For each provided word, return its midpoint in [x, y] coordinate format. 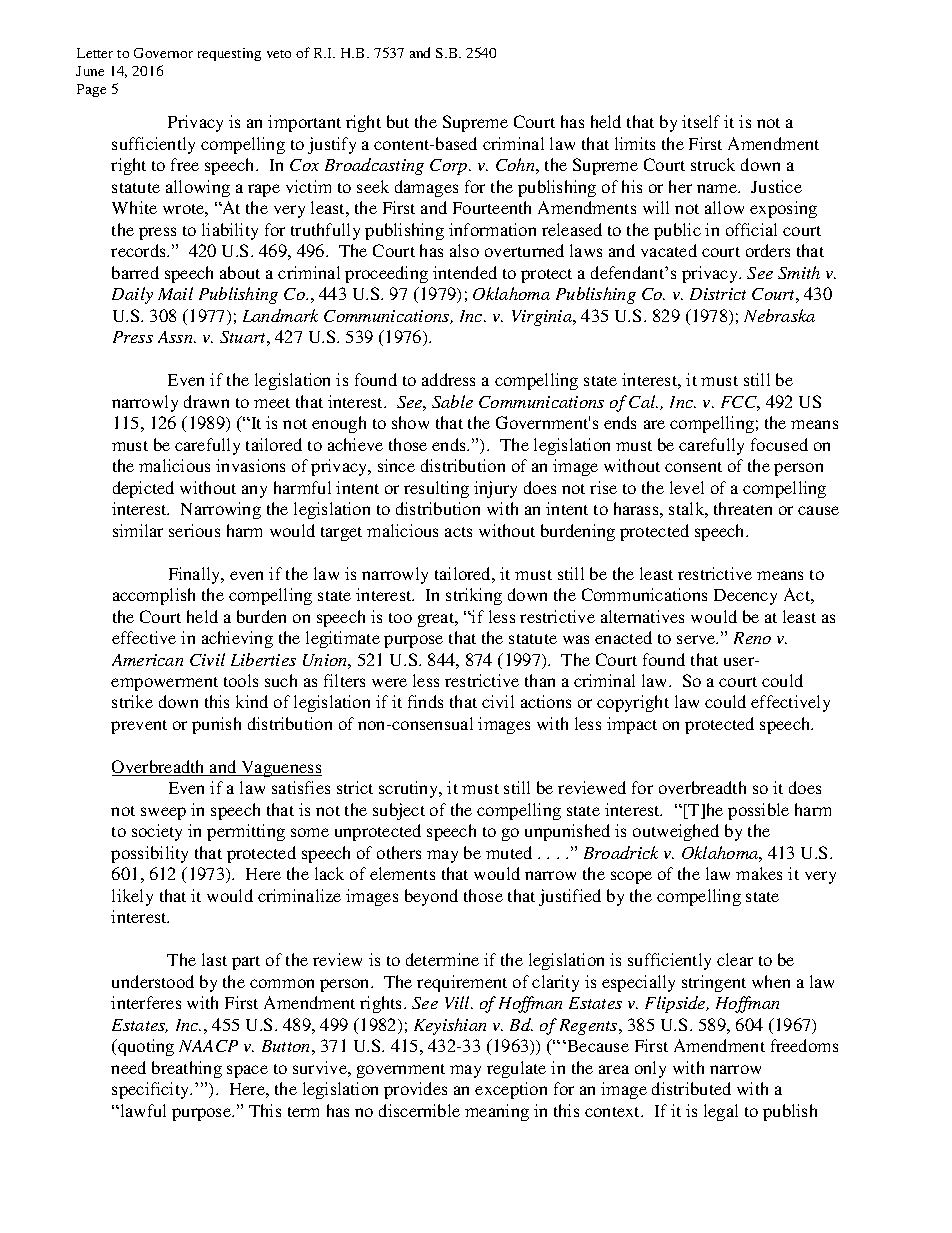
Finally [196, 575]
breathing [187, 1069]
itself [701, 121]
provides [415, 1090]
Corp [450, 167]
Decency [745, 597]
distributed [691, 1088]
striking [474, 596]
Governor [163, 53]
